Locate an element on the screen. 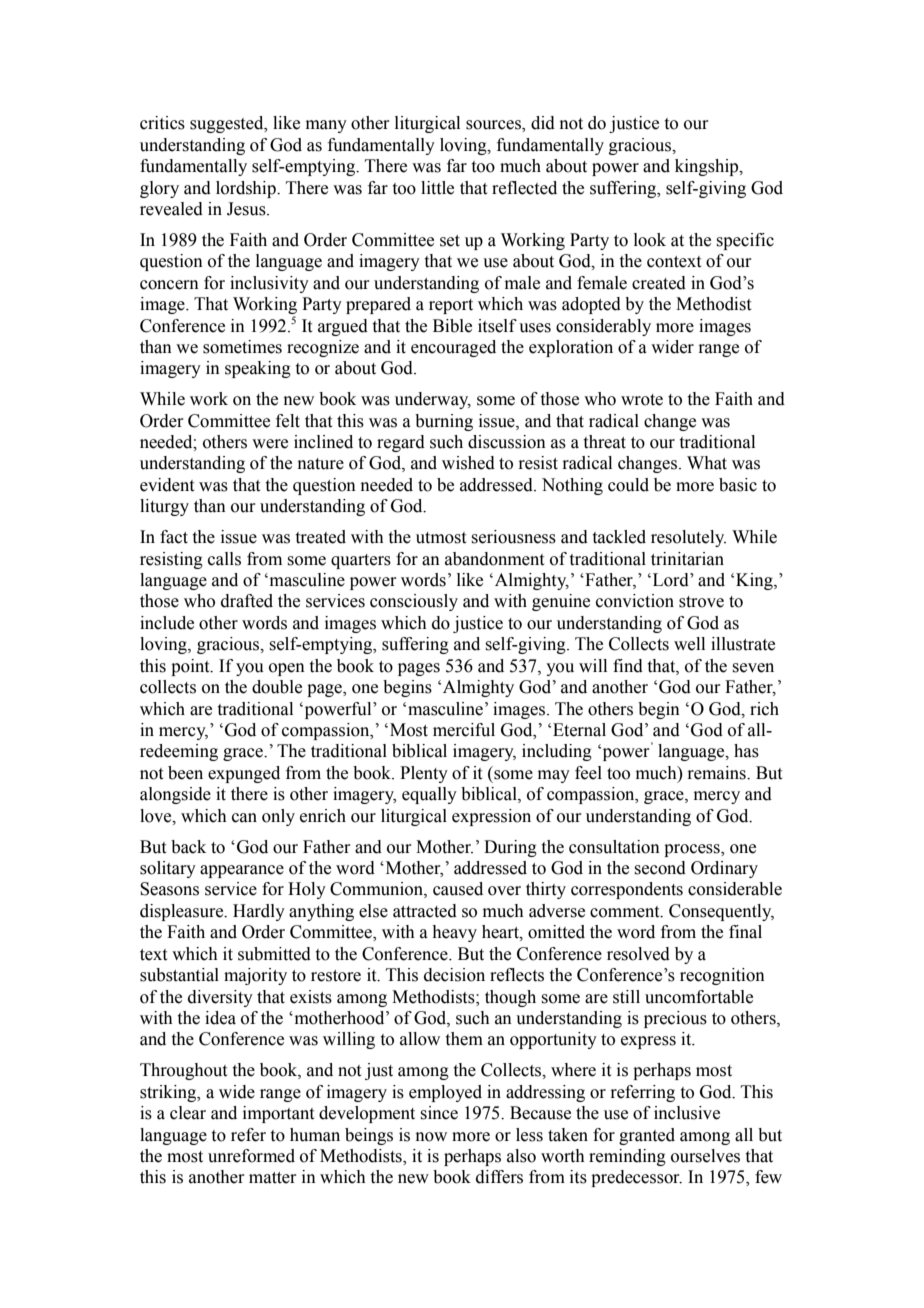 This screenshot has width=924, height=1308. suggested is located at coordinates (228, 124).
